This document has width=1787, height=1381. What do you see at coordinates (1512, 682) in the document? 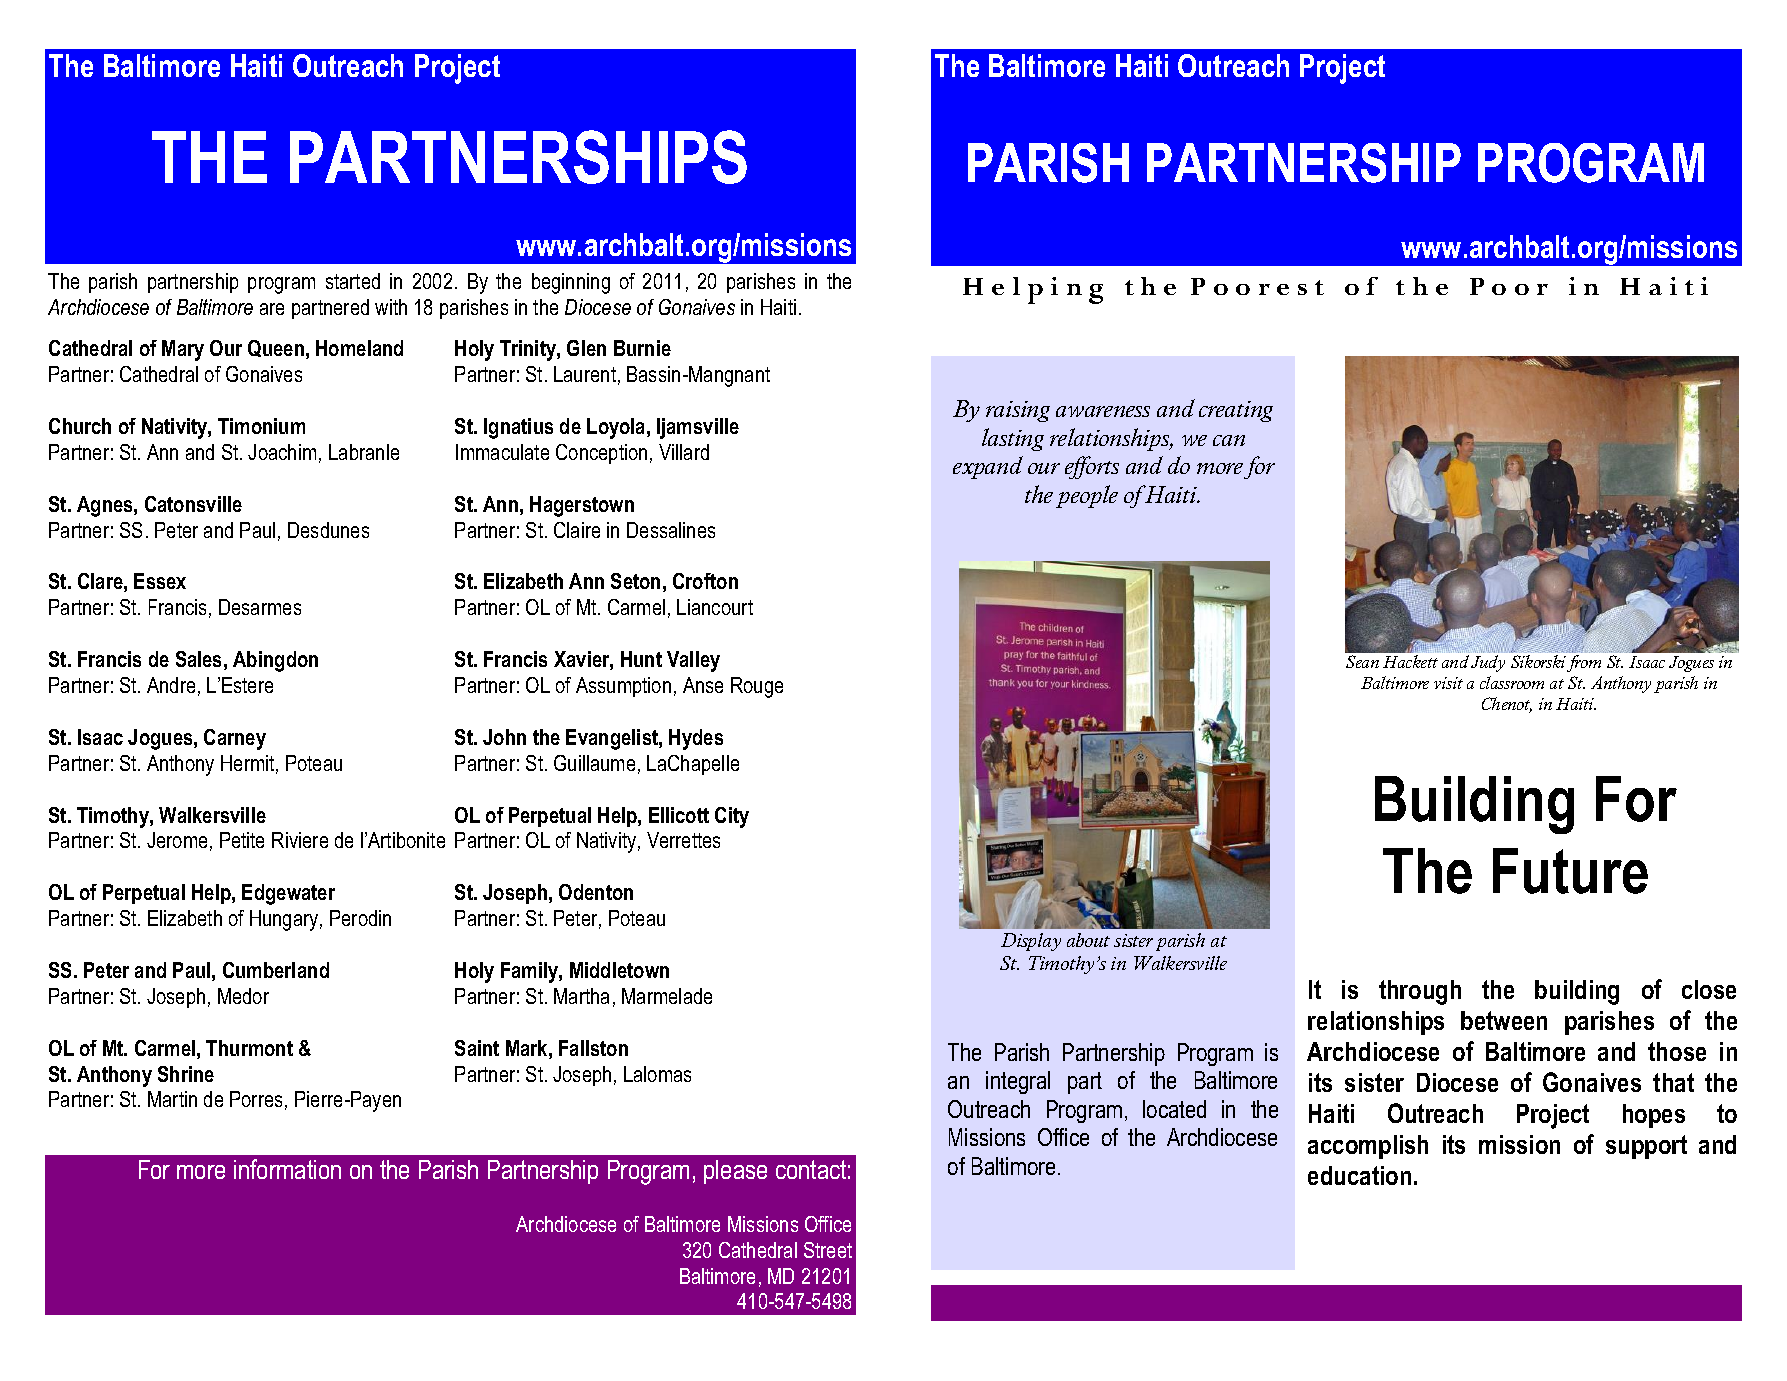
I see `classroom` at bounding box center [1512, 682].
